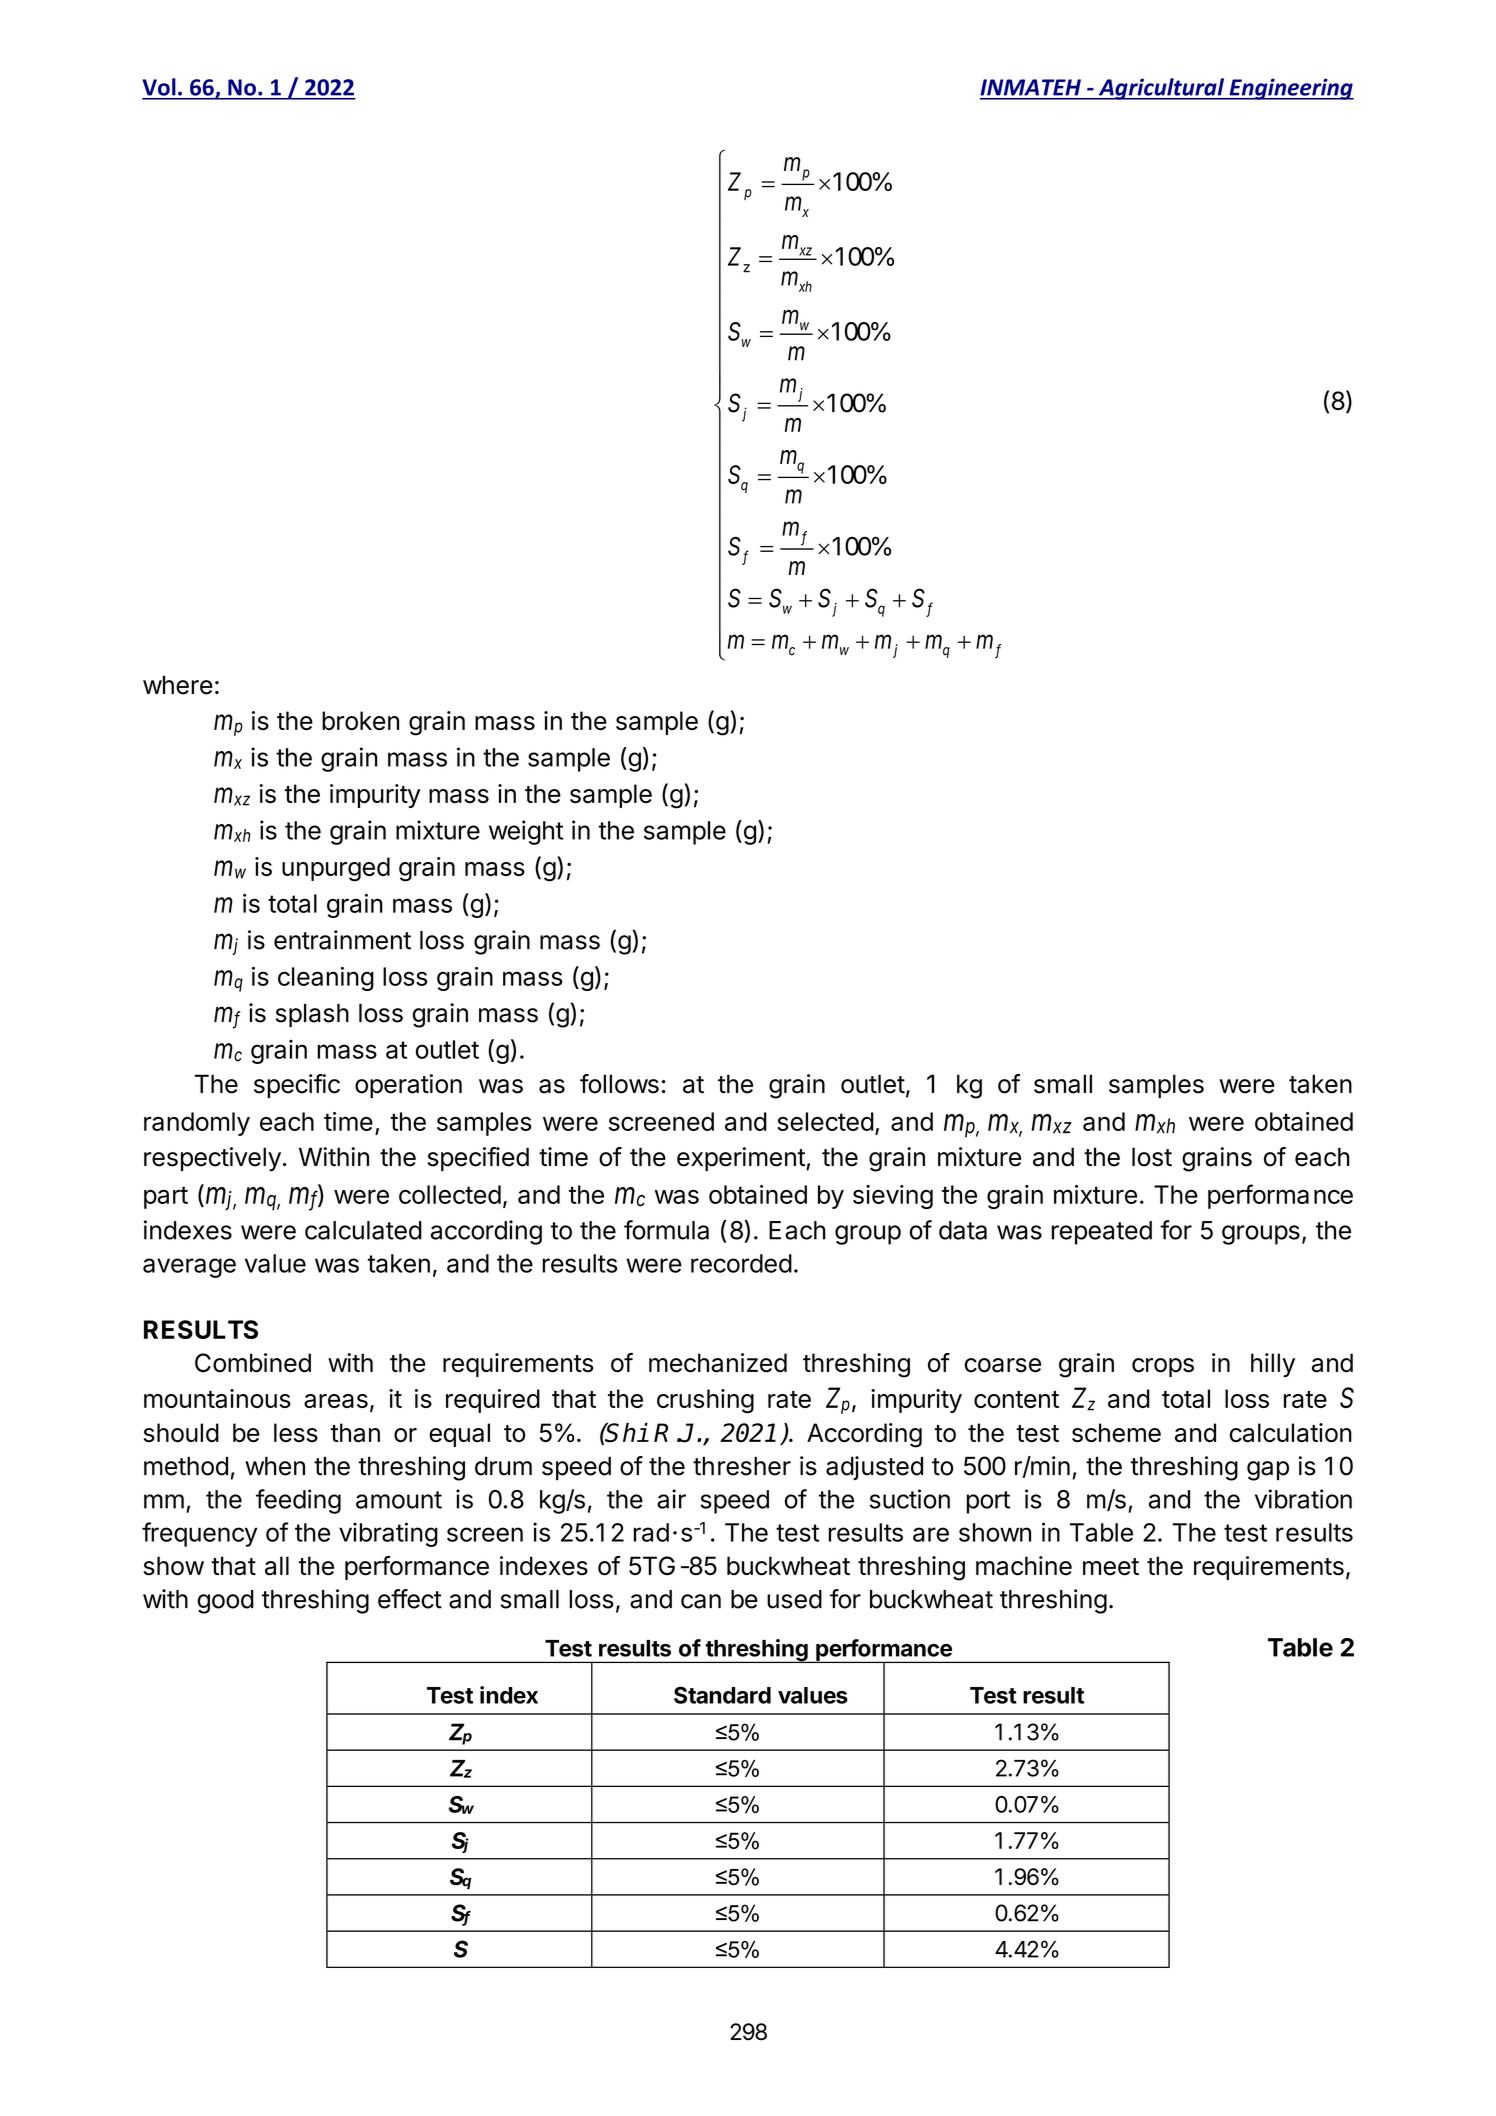 The image size is (1496, 2116). I want to click on where, so click(178, 685).
